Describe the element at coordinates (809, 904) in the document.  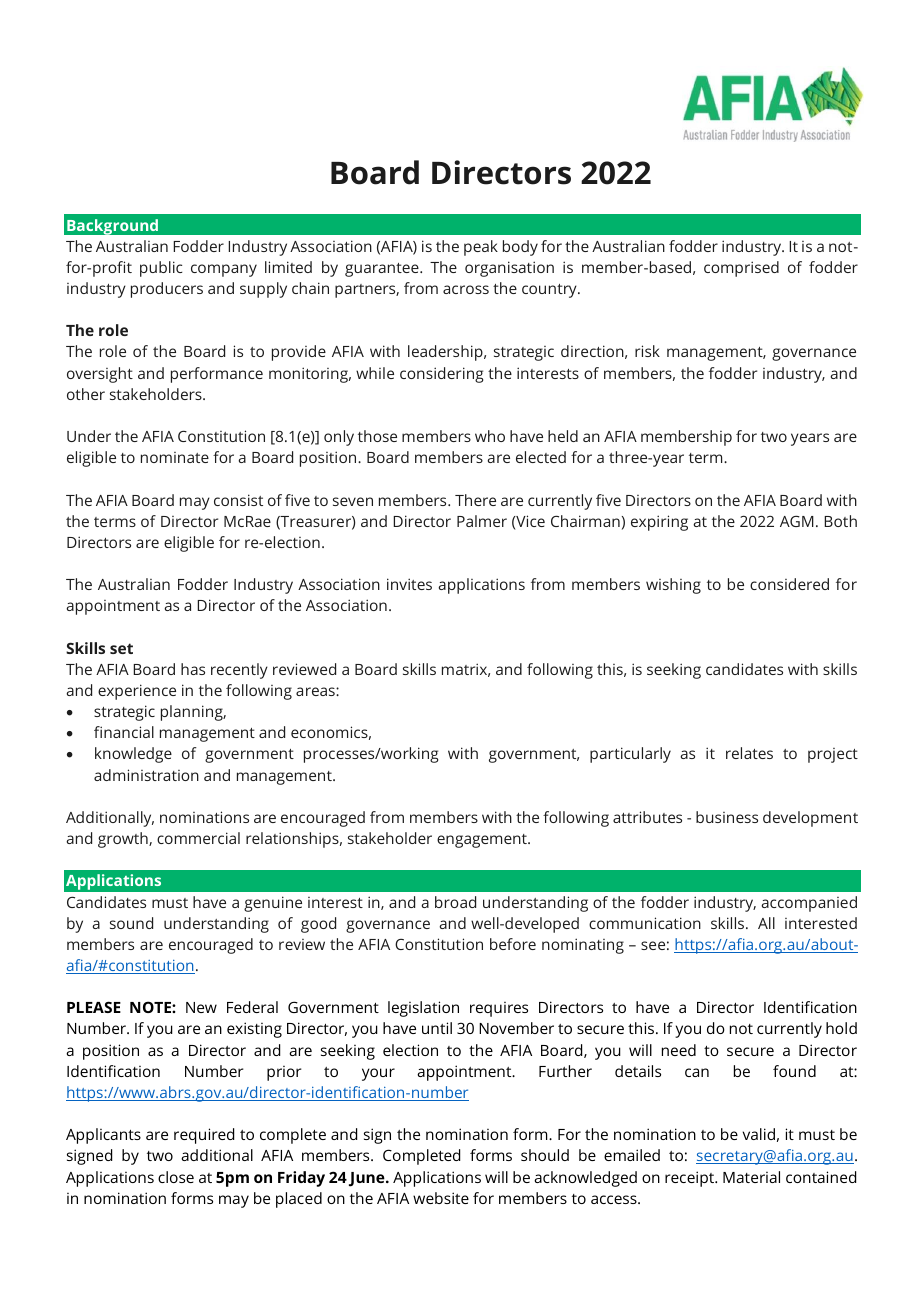
I see `accompanied` at that location.
